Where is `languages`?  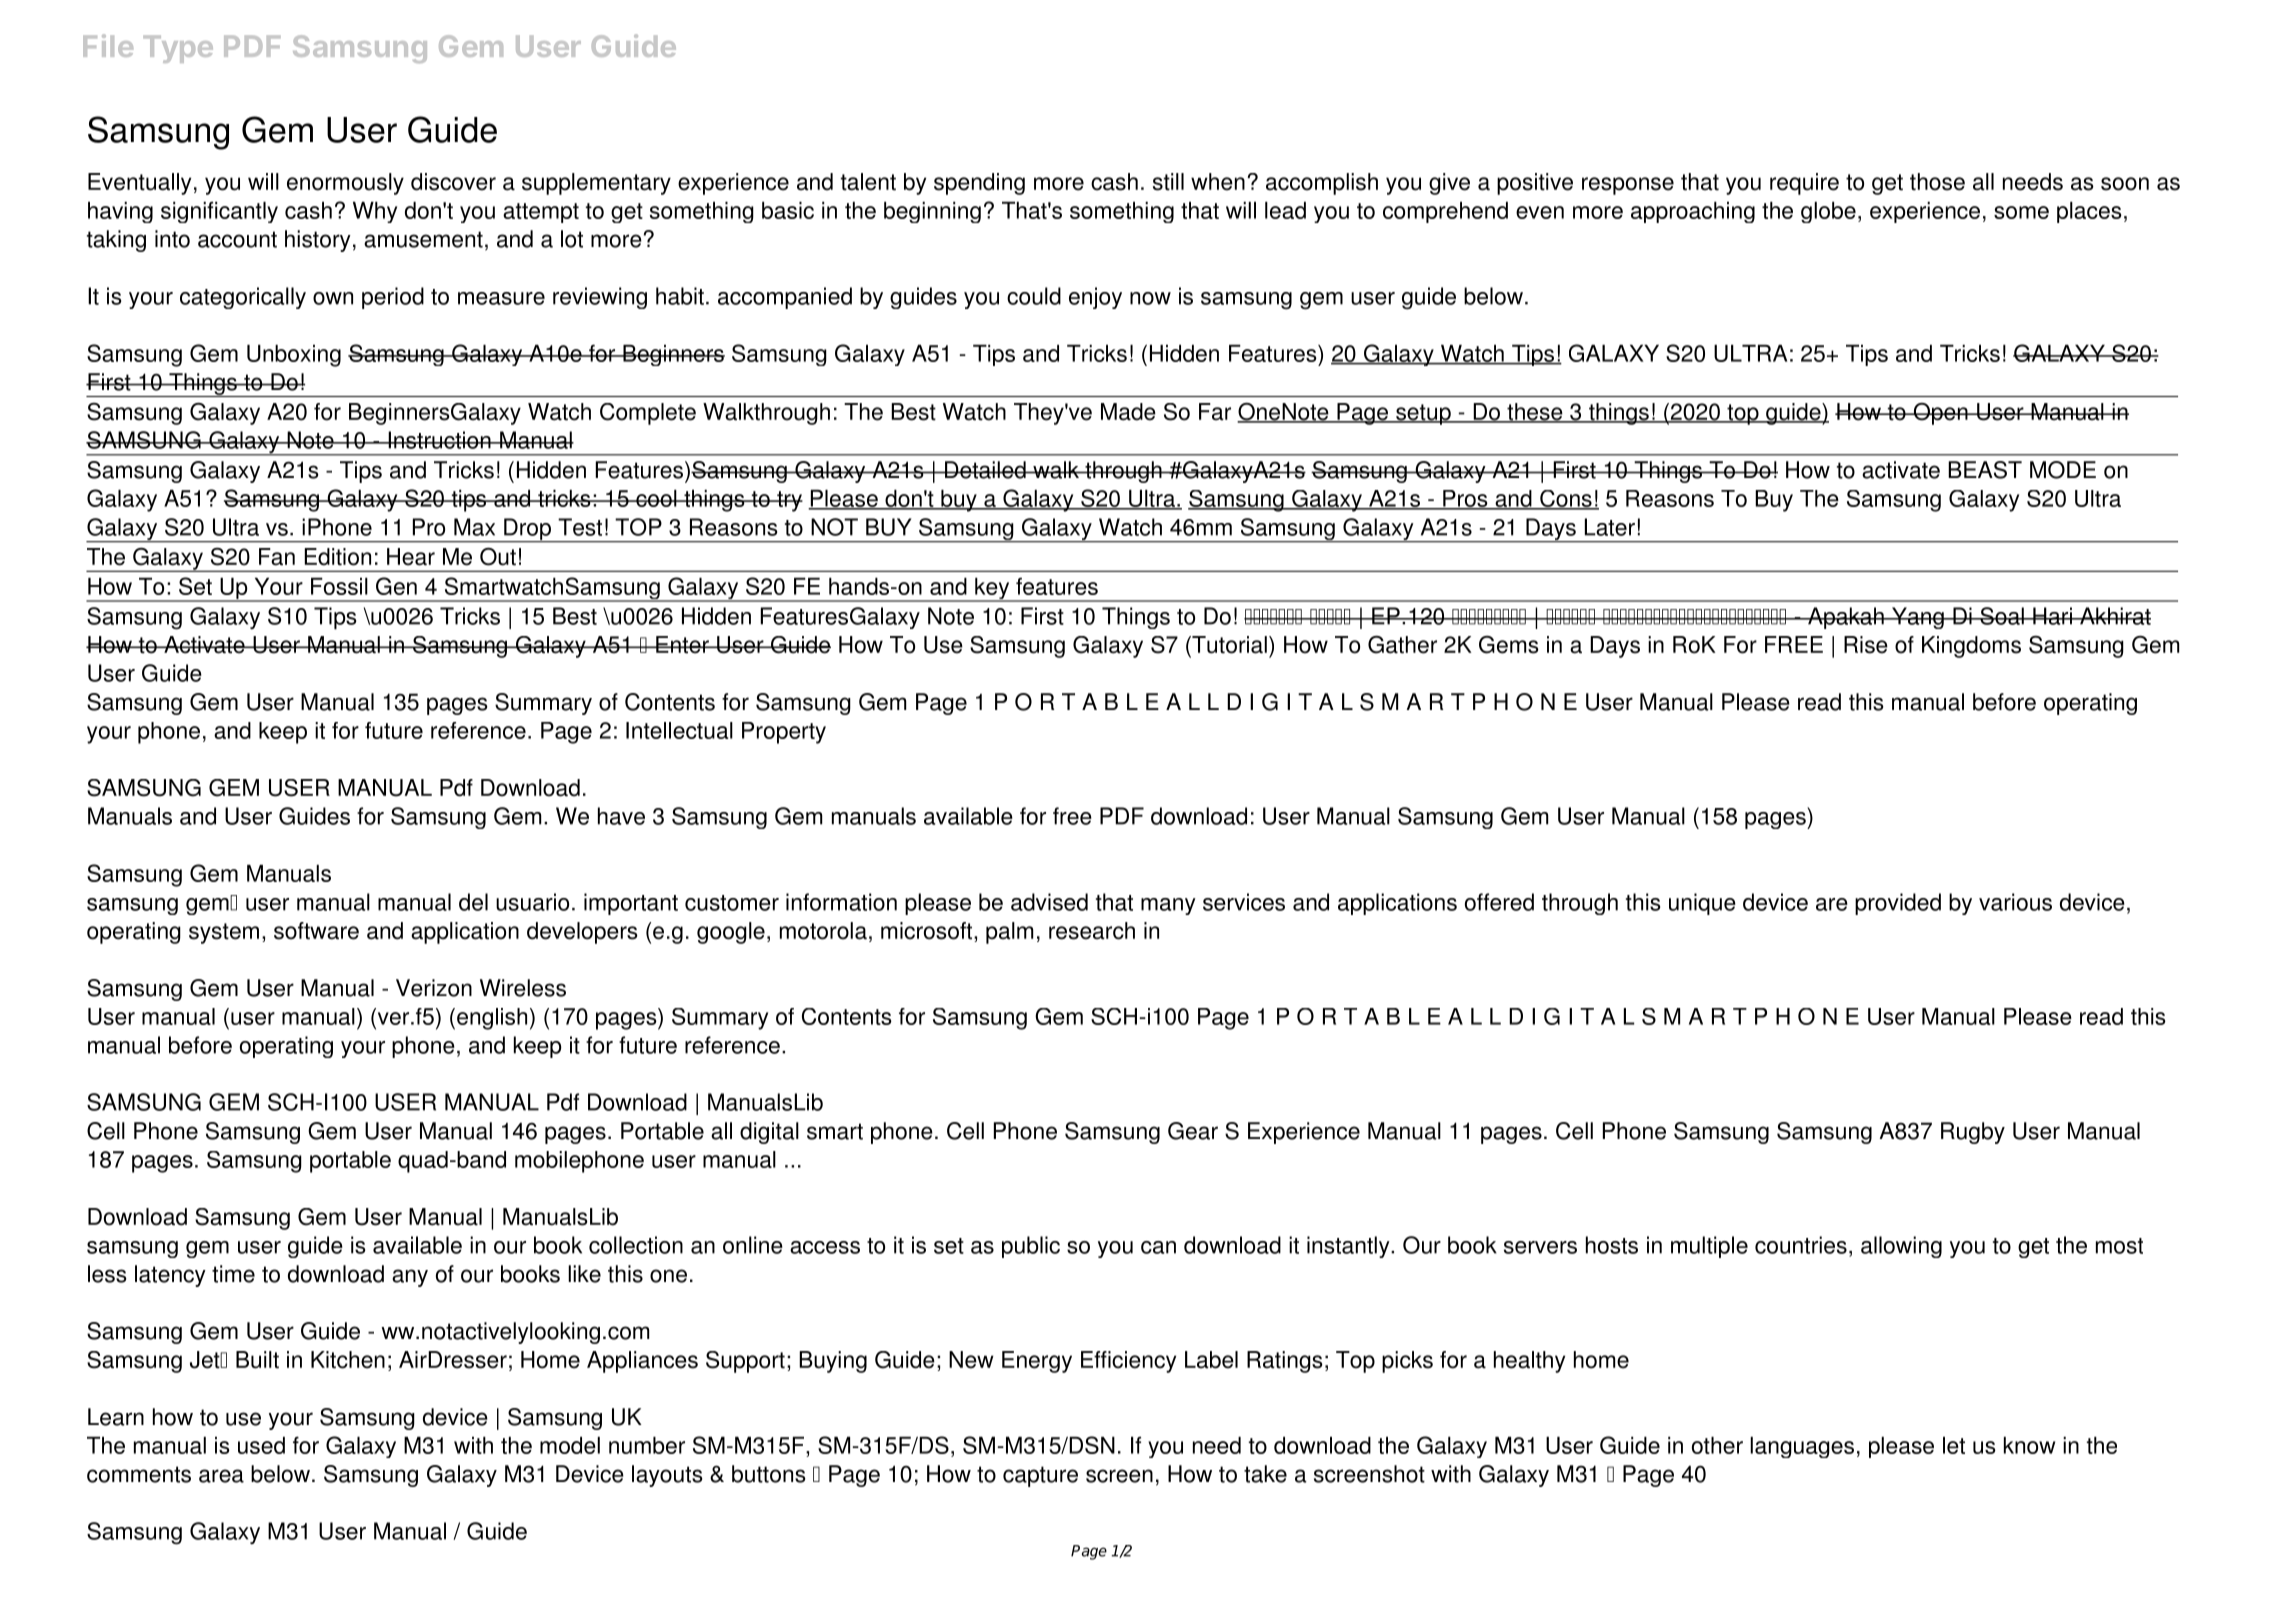
languages is located at coordinates (1802, 1447).
